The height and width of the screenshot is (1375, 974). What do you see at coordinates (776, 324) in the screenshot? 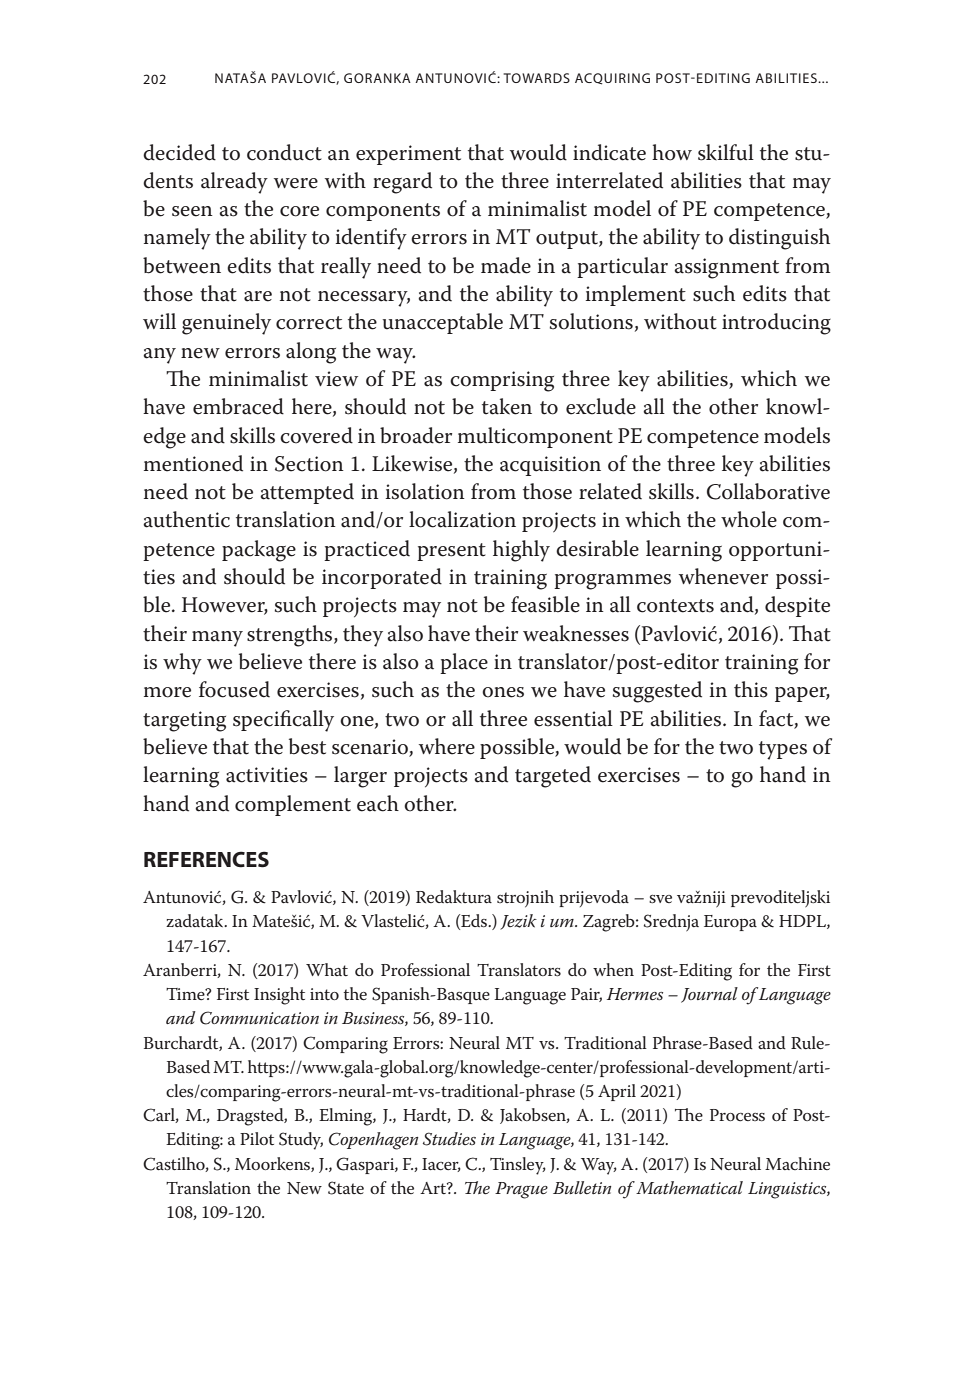
I see `introducing` at bounding box center [776, 324].
